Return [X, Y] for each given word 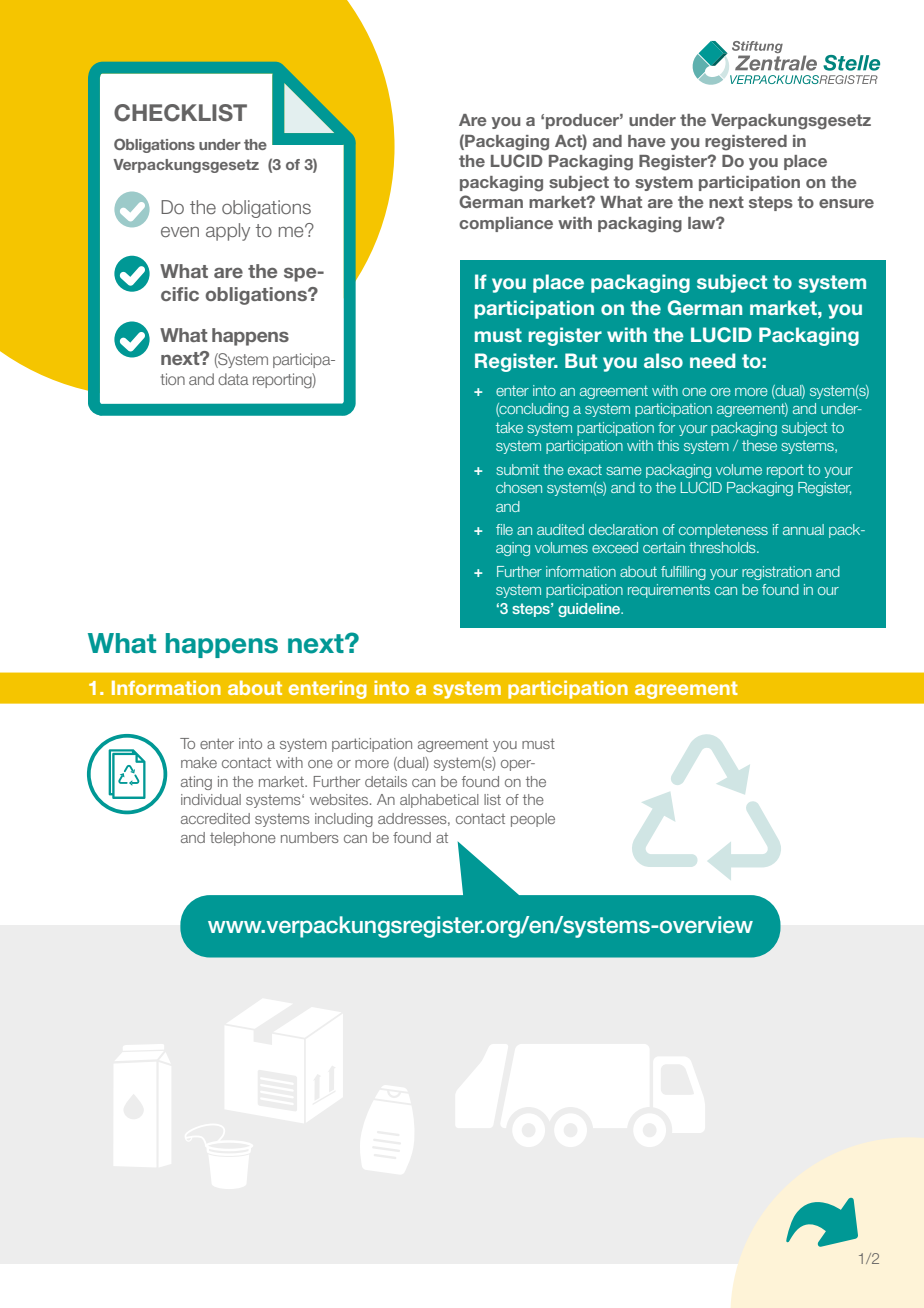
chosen [519, 487]
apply [228, 232]
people [533, 820]
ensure [846, 203]
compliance [506, 224]
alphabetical [439, 801]
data [233, 379]
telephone [243, 839]
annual [803, 529]
